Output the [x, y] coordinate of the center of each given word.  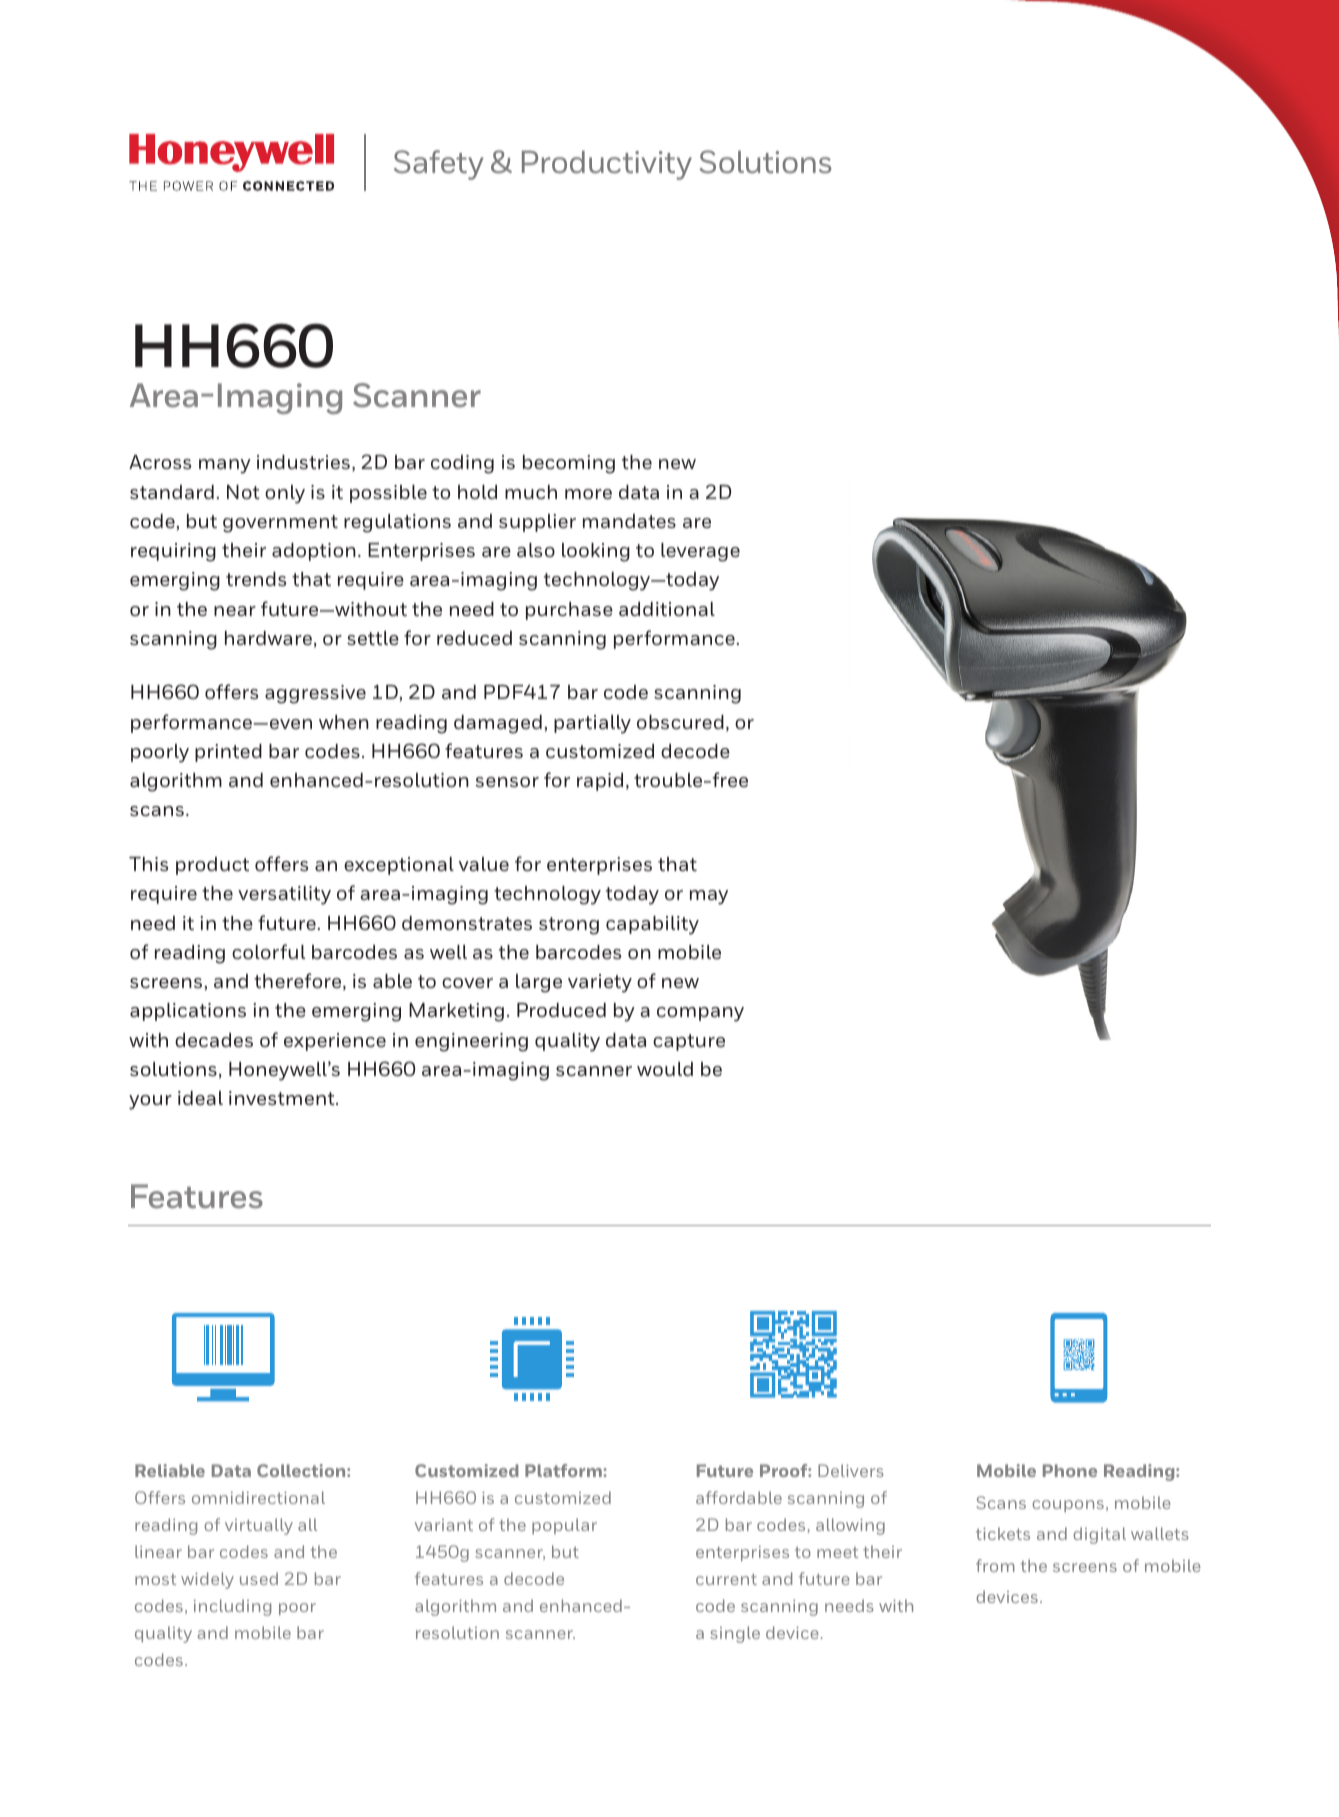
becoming [569, 464]
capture [689, 1042]
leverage [700, 552]
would [665, 1069]
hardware [268, 638]
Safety [439, 165]
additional [667, 609]
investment [283, 1098]
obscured [680, 722]
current [726, 1579]
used [259, 1578]
